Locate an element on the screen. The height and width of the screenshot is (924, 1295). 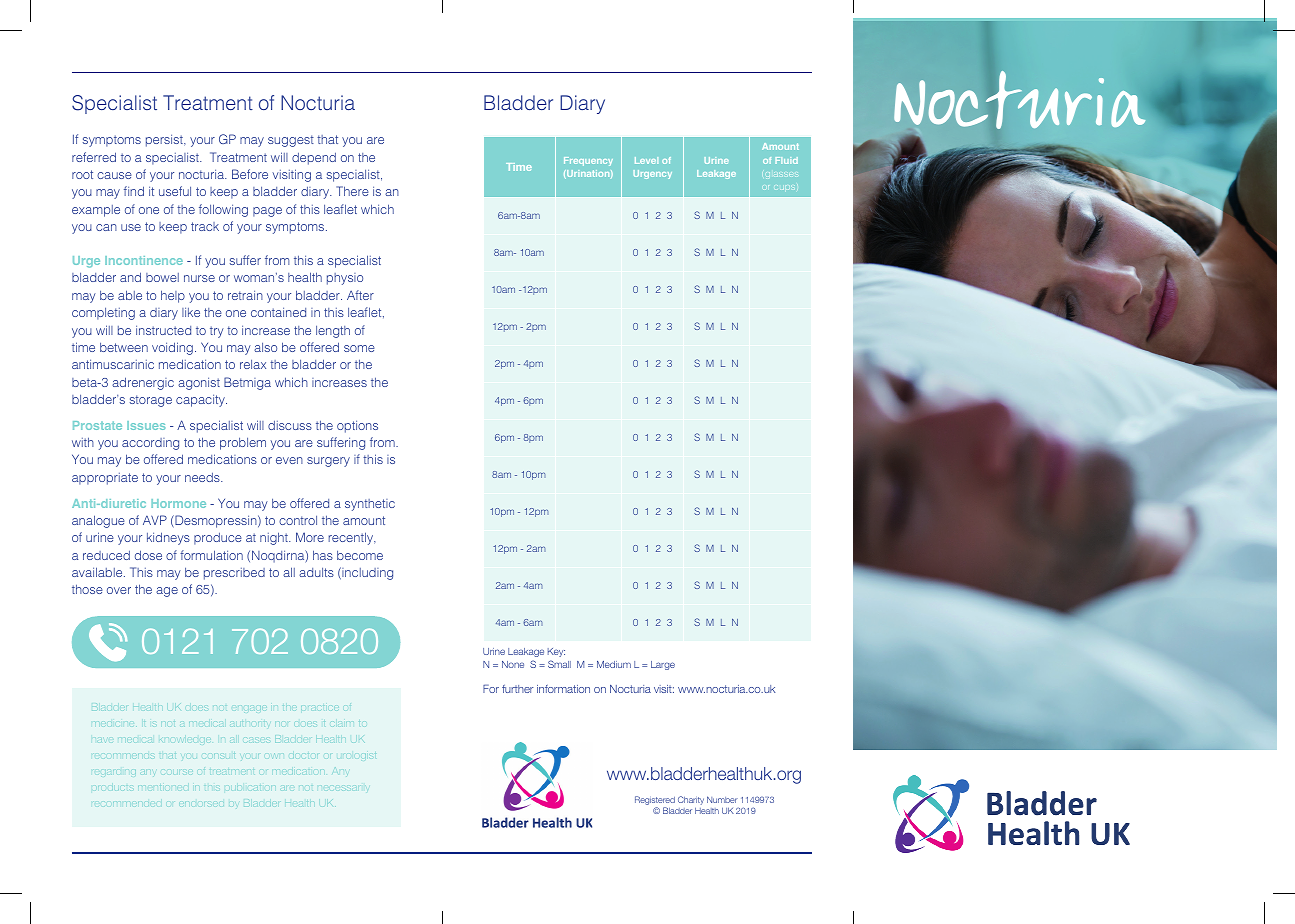
recommended is located at coordinates (126, 802).
